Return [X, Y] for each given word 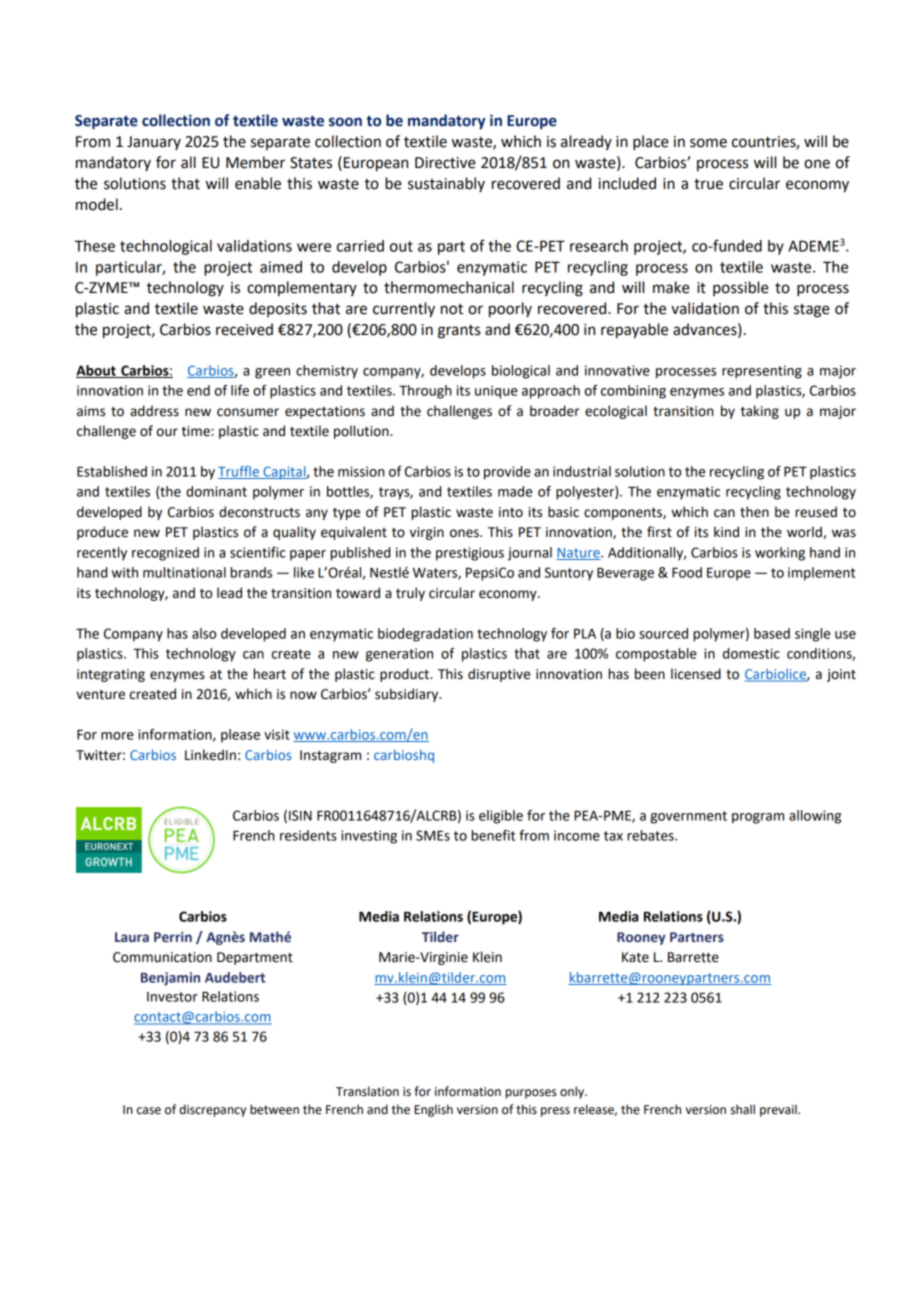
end [198, 390]
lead [229, 593]
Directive [445, 163]
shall [742, 1109]
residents [308, 835]
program [758, 818]
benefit [493, 835]
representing [762, 372]
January [154, 143]
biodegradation [425, 635]
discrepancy [213, 1110]
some [708, 143]
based [772, 633]
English [434, 1110]
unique [496, 392]
